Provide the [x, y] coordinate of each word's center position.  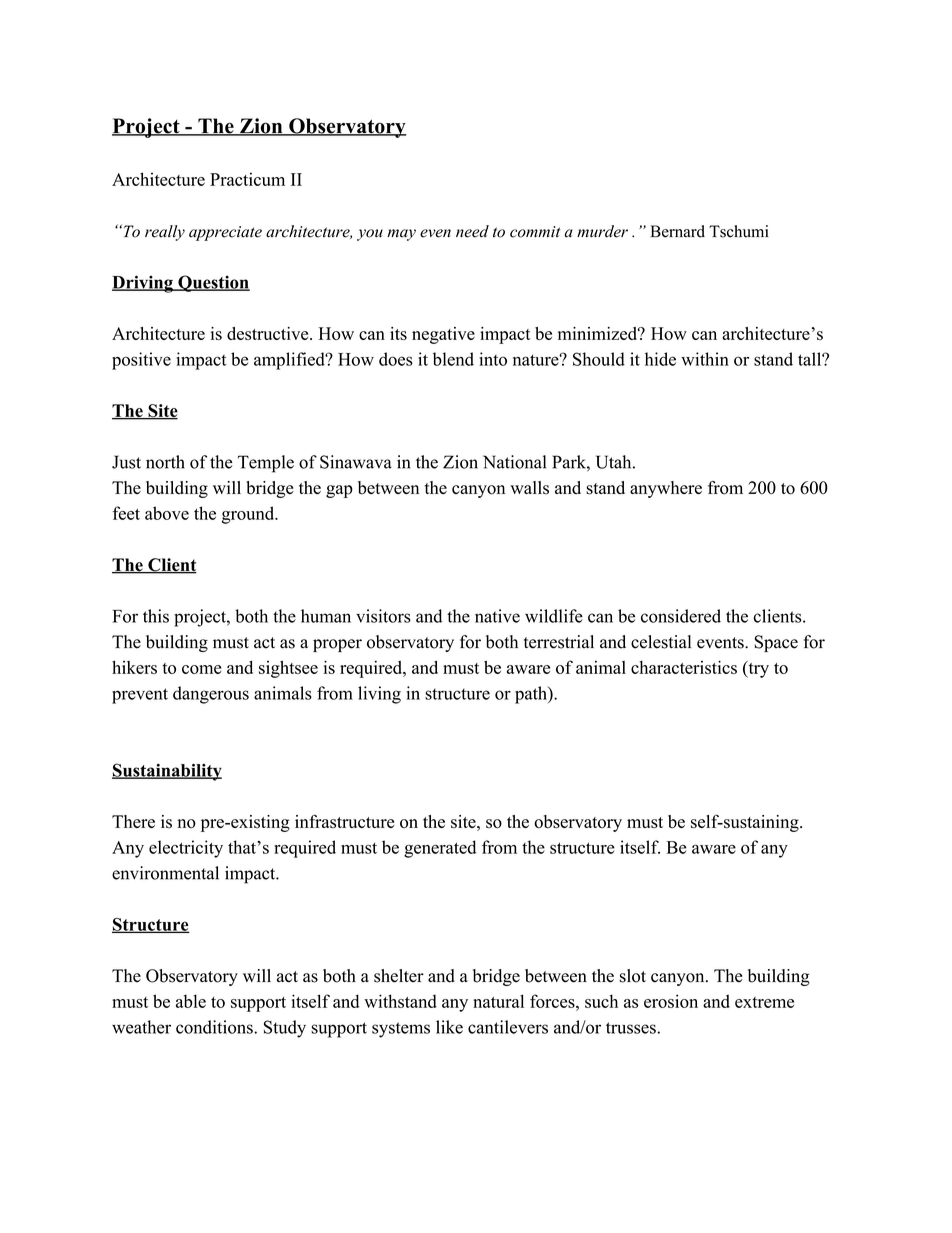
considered [681, 616]
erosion [671, 1001]
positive [141, 361]
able [191, 1001]
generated [440, 849]
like [449, 1027]
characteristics [684, 667]
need [472, 231]
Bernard [678, 231]
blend [453, 359]
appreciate [225, 233]
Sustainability [167, 772]
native [497, 616]
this [156, 616]
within [705, 359]
